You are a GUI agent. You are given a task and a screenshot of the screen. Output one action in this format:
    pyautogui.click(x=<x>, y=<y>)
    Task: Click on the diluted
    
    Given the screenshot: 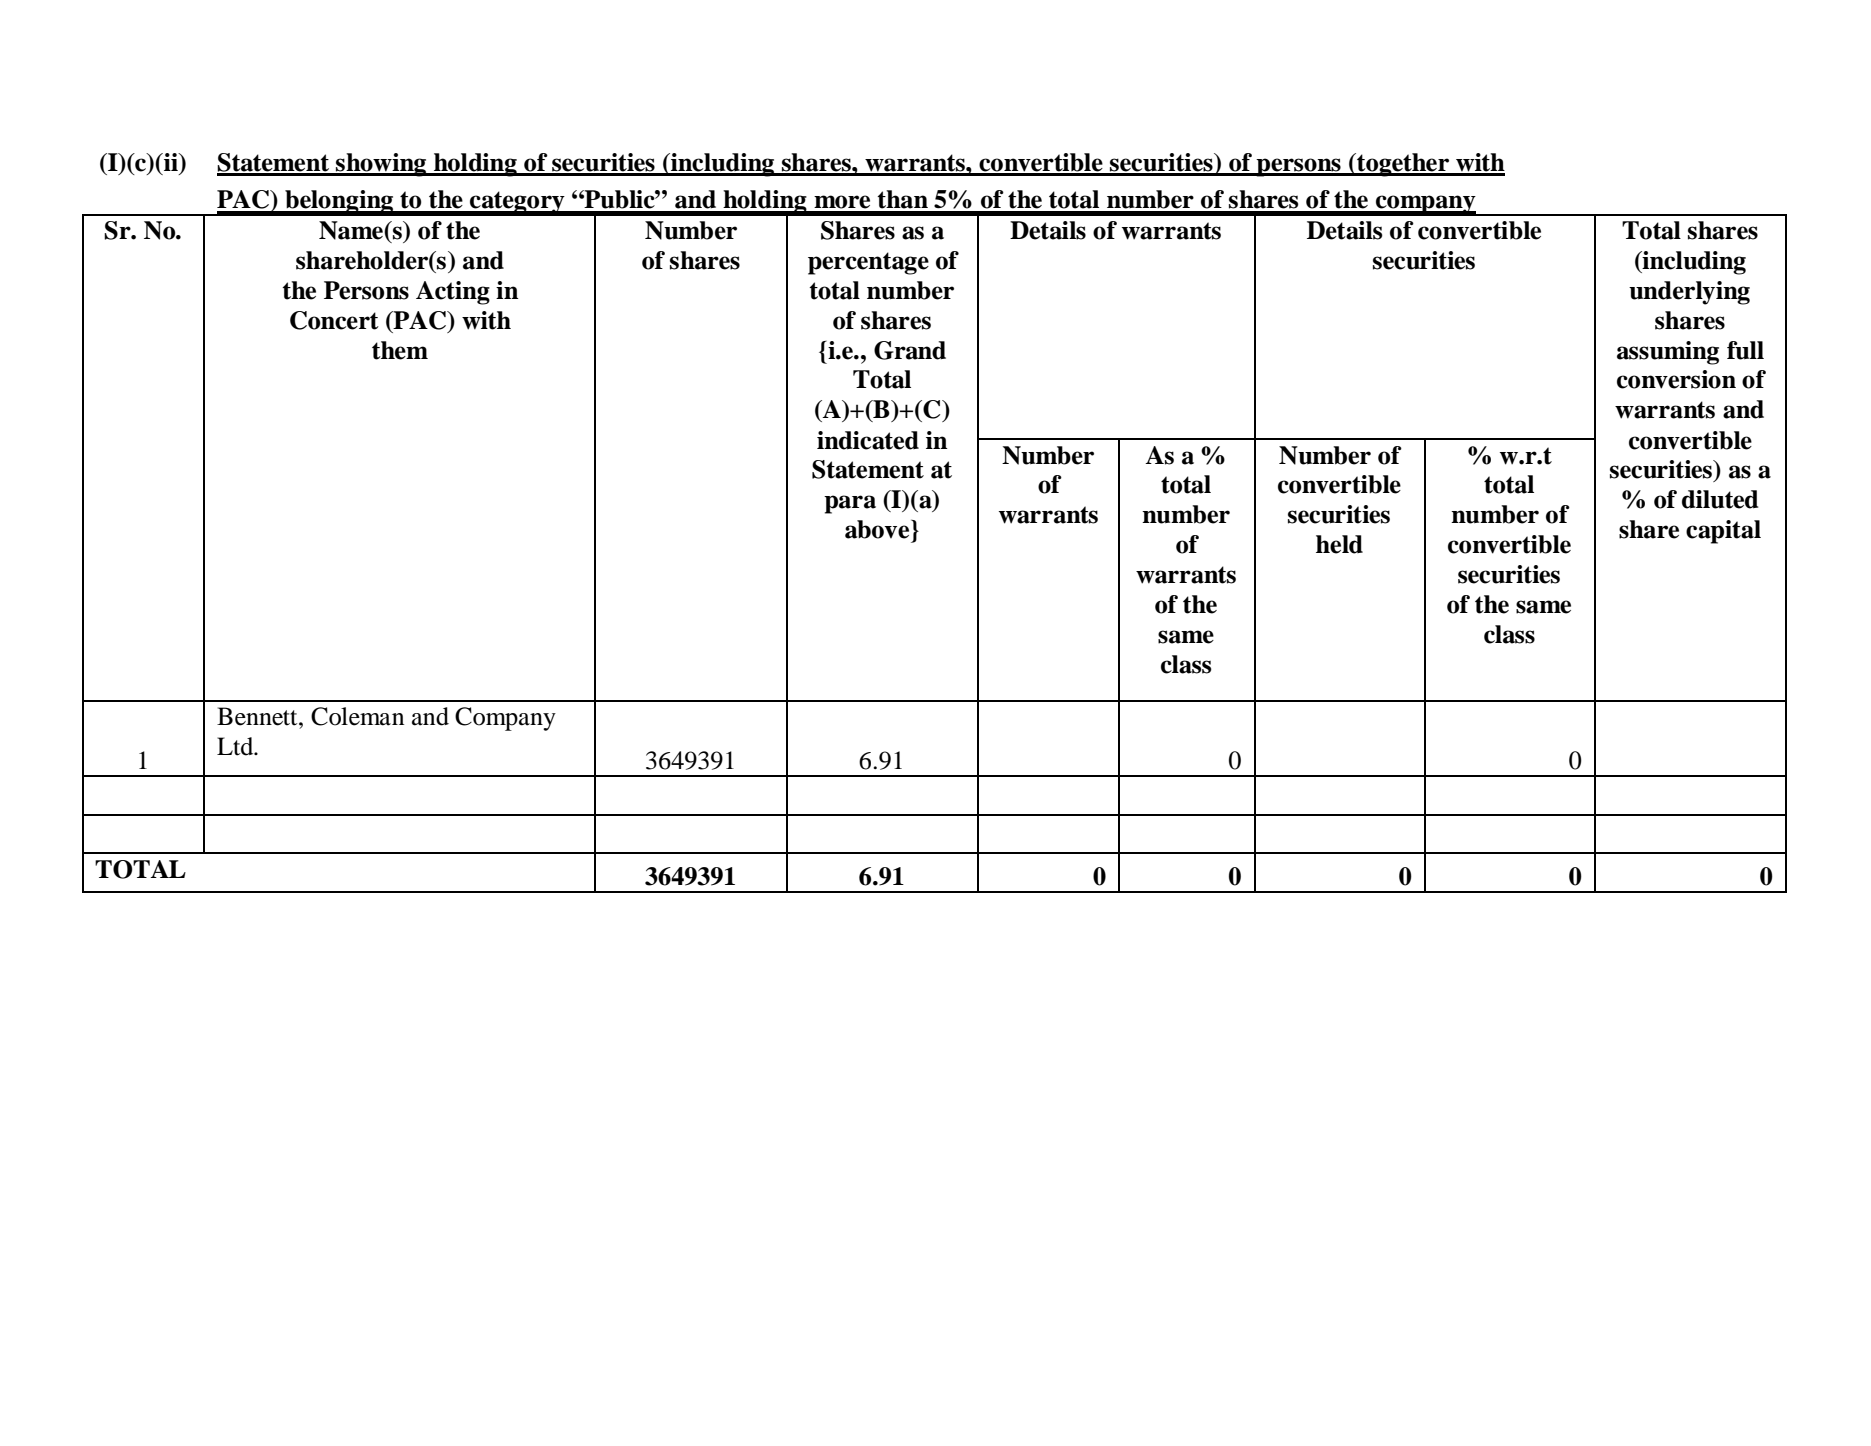 What is the action you would take?
    pyautogui.click(x=1720, y=499)
